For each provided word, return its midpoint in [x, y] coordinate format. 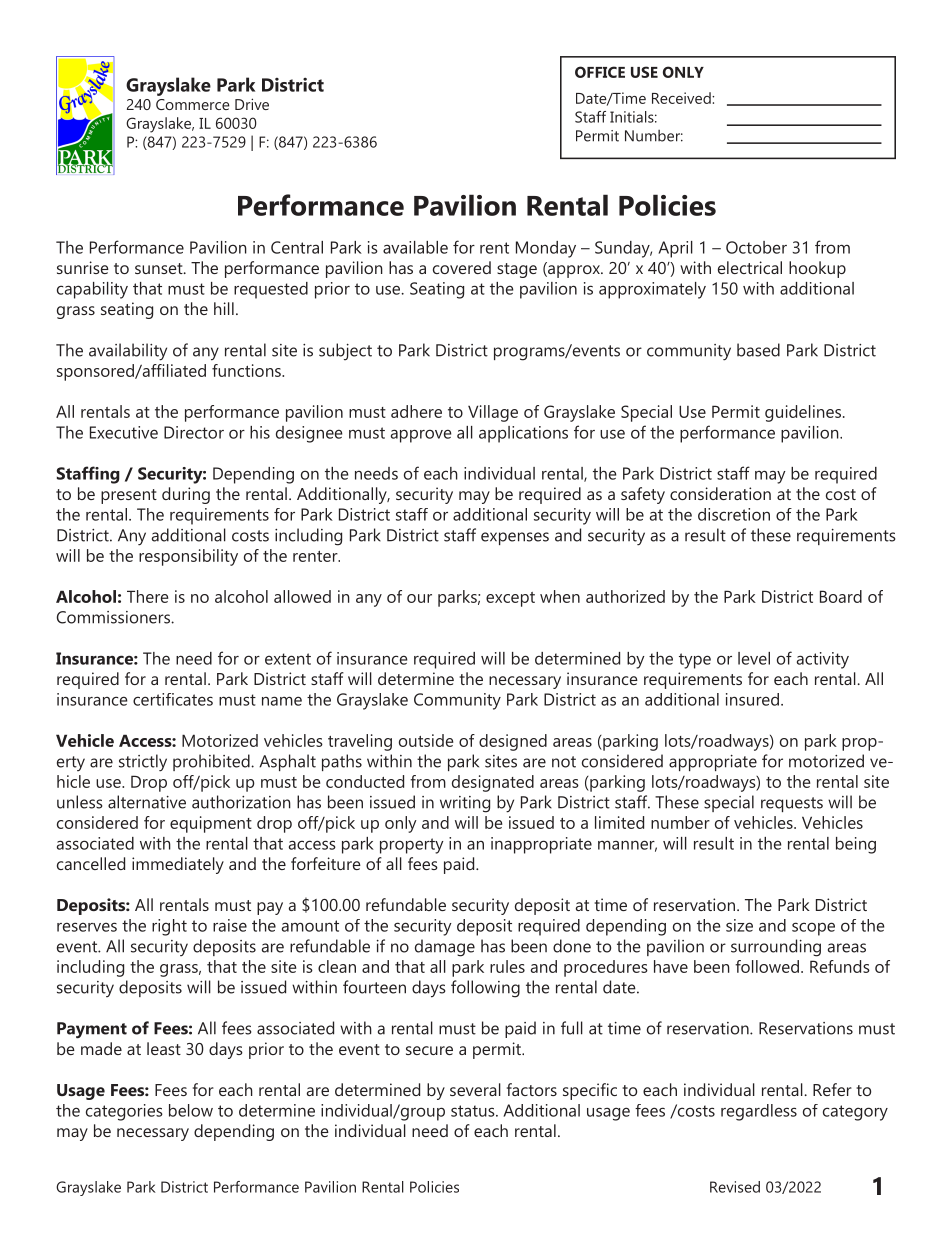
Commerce [193, 104]
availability [128, 352]
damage [445, 948]
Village [493, 413]
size [739, 925]
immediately [178, 865]
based [758, 350]
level [754, 658]
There [147, 596]
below [191, 1110]
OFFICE [600, 72]
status [474, 1111]
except [510, 599]
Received [682, 98]
